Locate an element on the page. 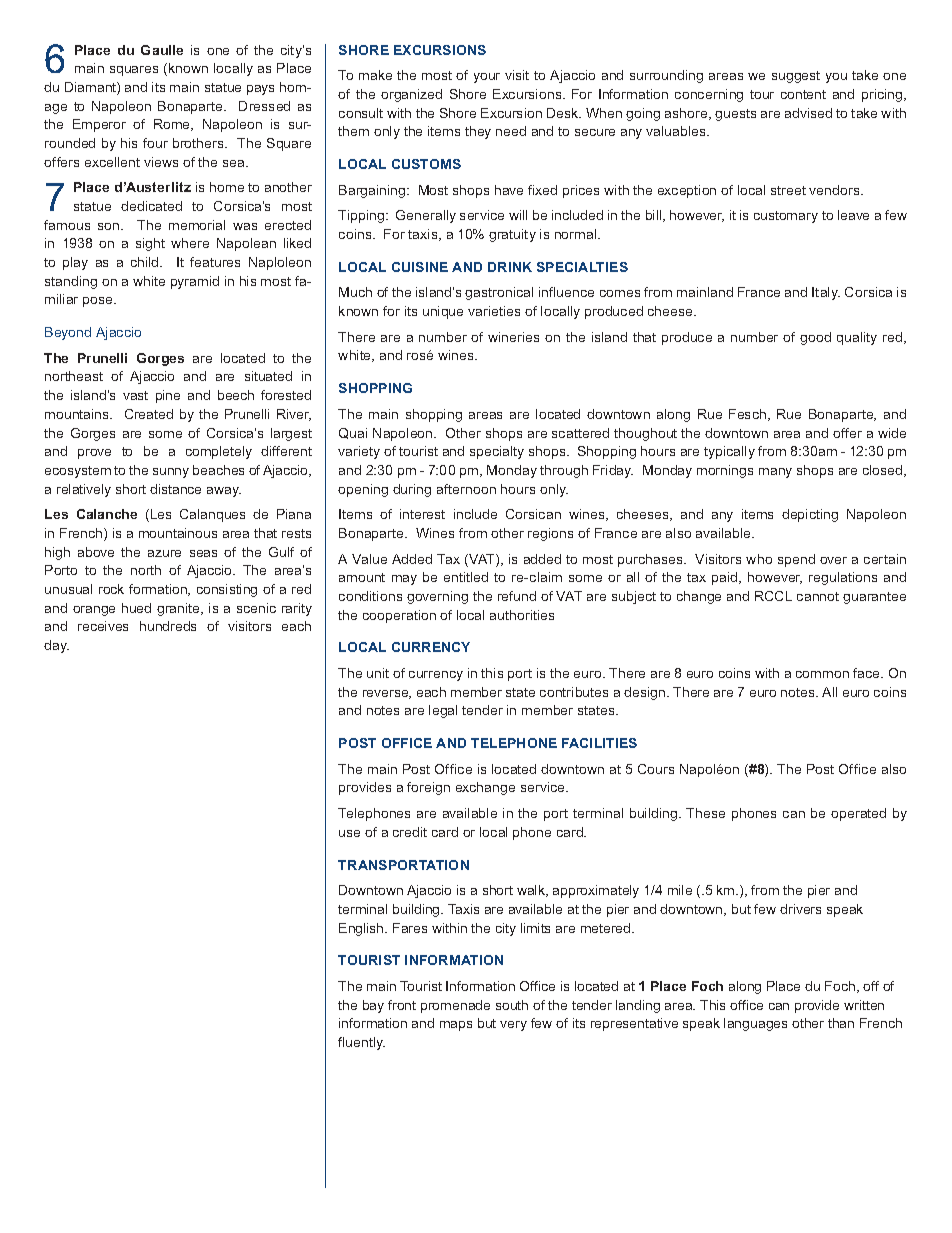  your is located at coordinates (487, 78).
